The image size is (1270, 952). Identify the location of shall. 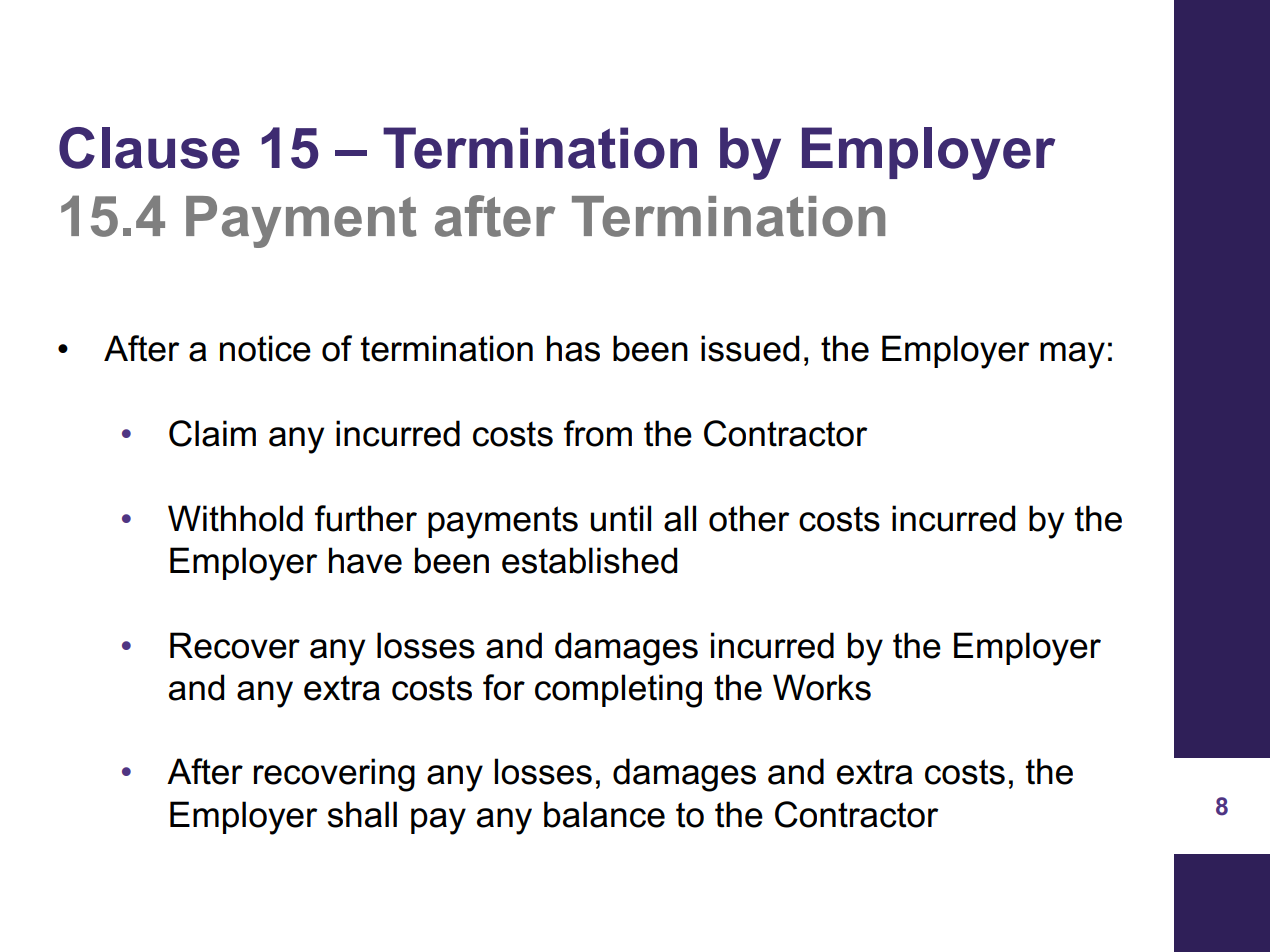
(362, 814).
